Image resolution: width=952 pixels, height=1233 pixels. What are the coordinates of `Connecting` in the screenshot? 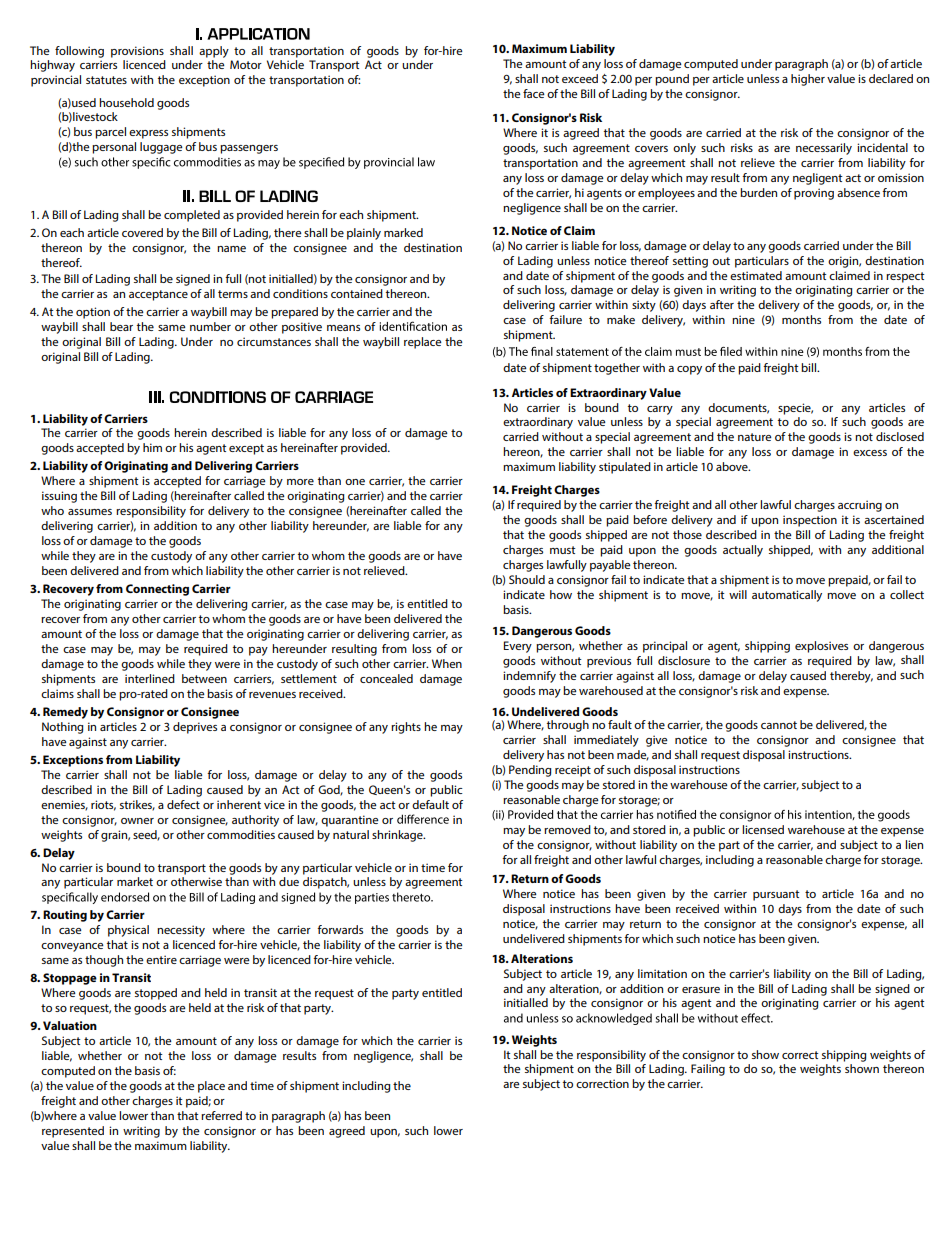 It's located at (157, 590).
